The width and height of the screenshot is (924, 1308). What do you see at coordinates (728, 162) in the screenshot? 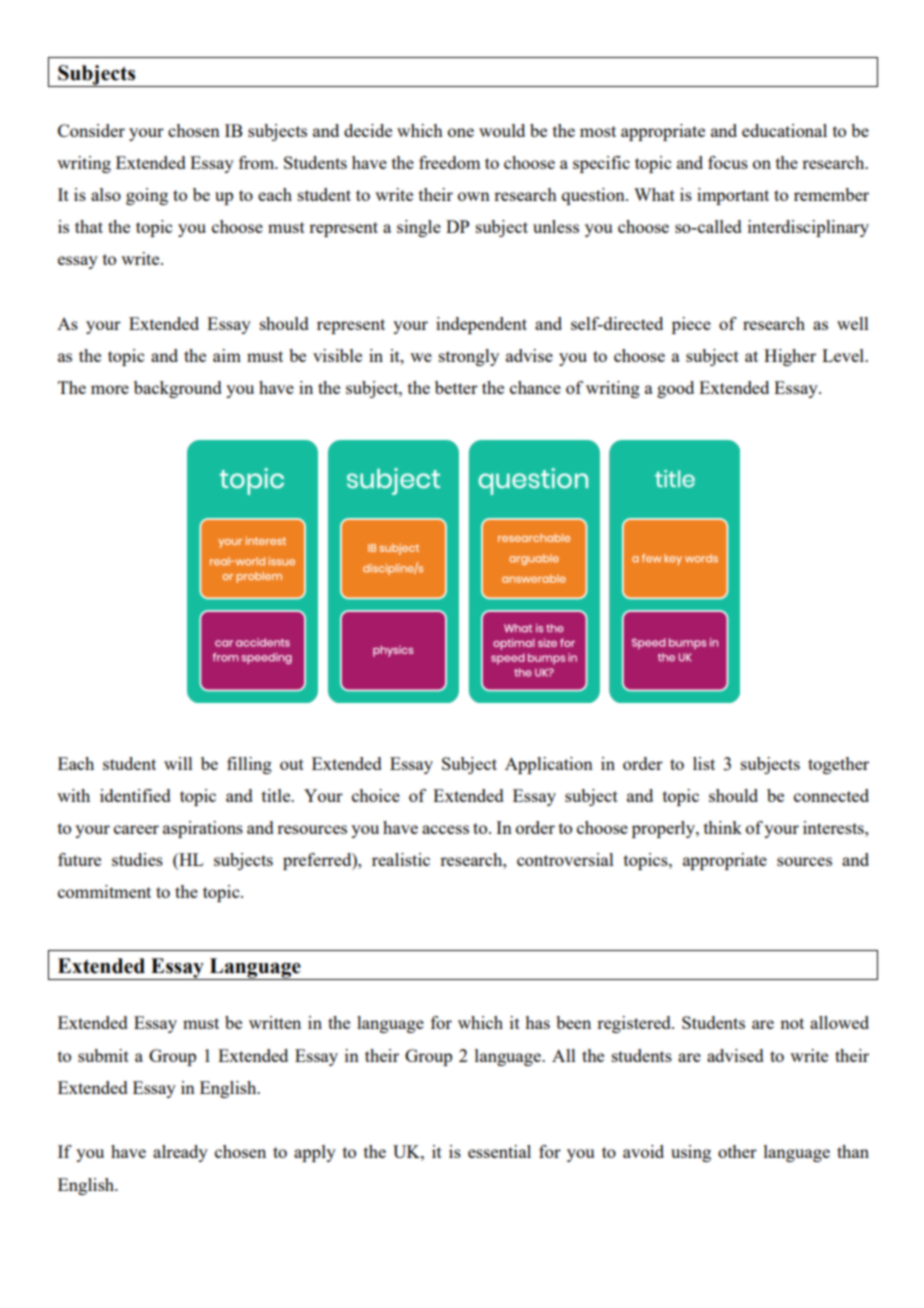
I see `focus` at bounding box center [728, 162].
